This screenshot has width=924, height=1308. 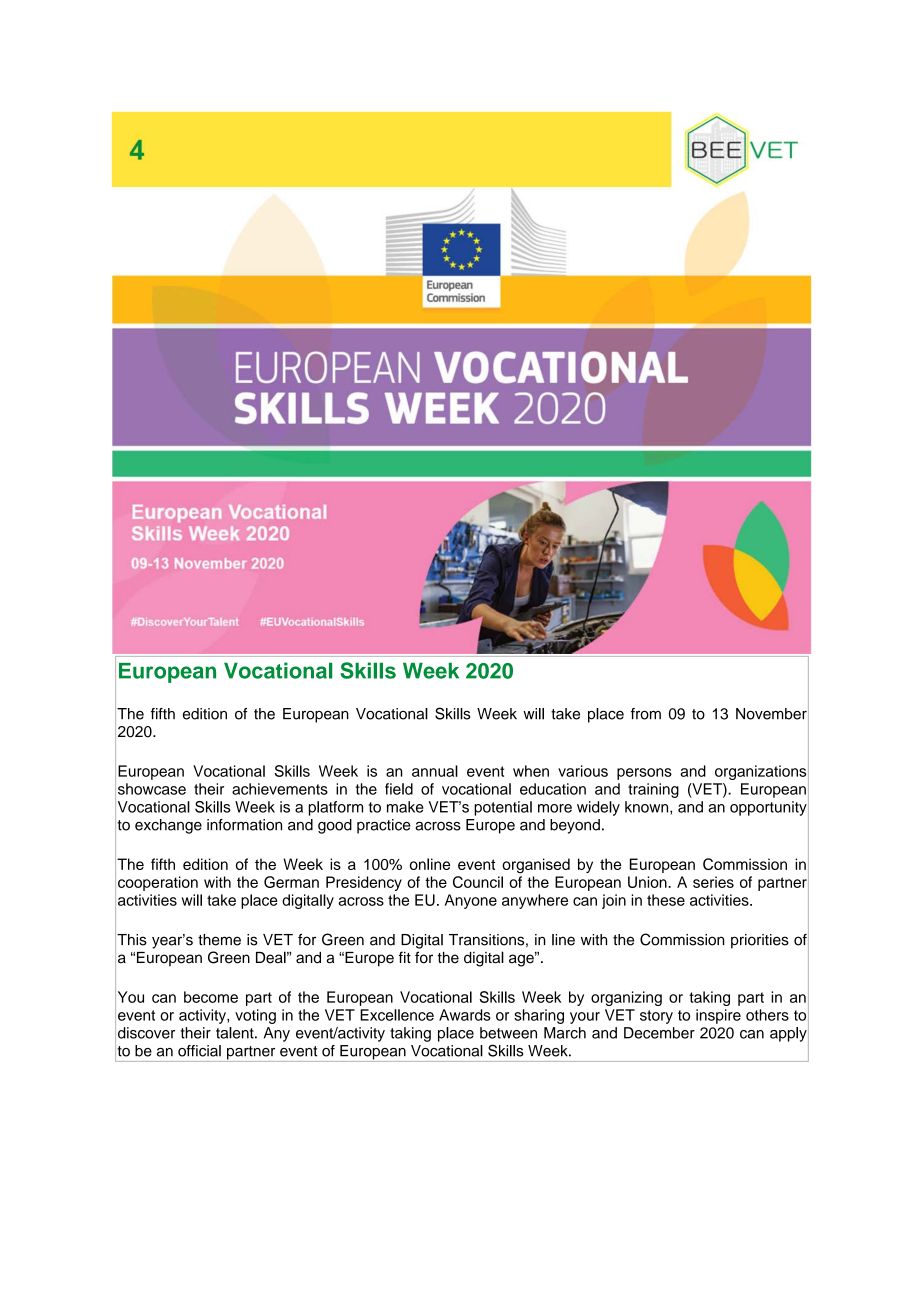 I want to click on fit, so click(x=405, y=957).
